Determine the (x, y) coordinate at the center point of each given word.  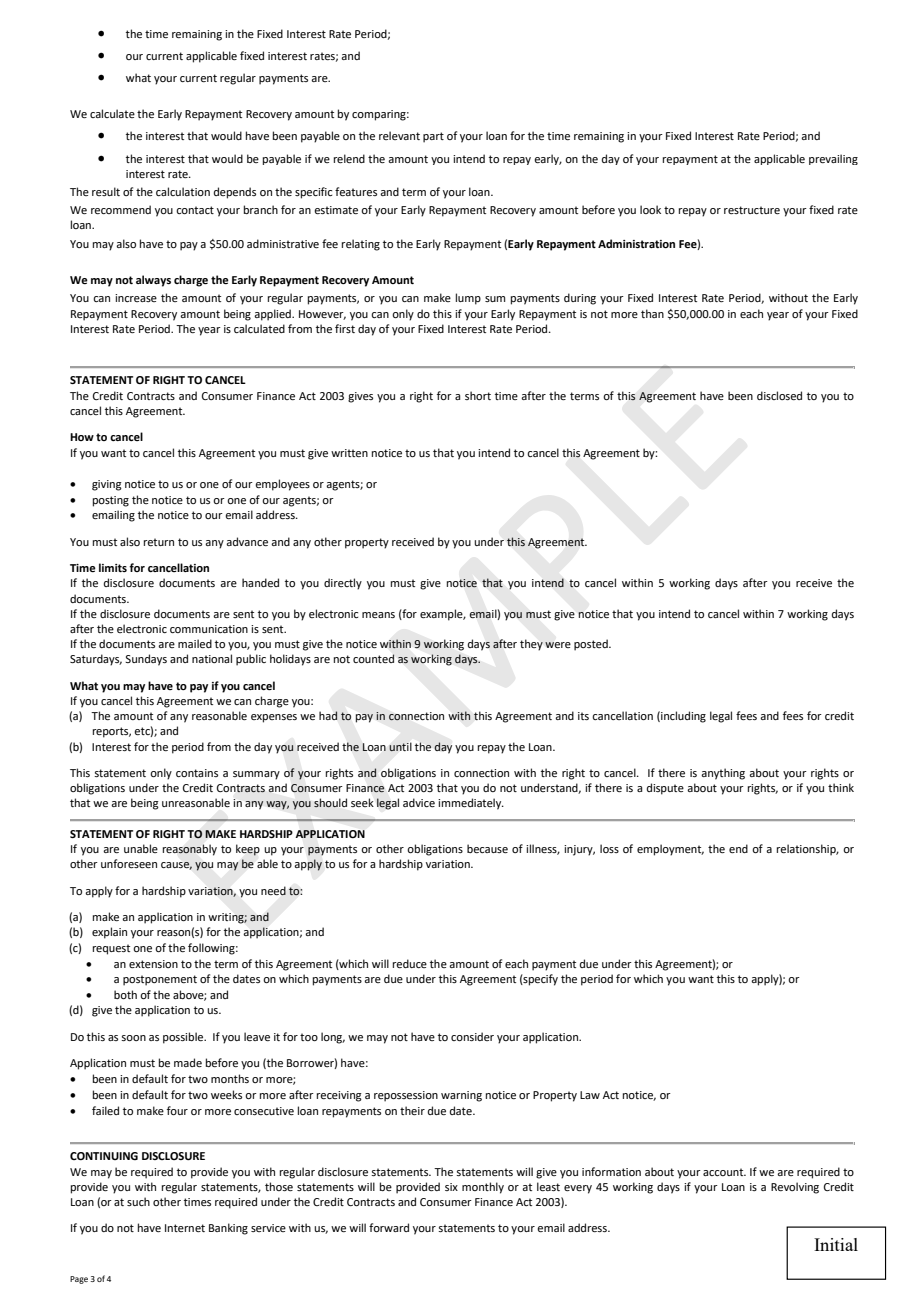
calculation (183, 191)
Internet (185, 1228)
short (478, 395)
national (212, 658)
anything (723, 774)
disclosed (779, 395)
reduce (410, 963)
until (400, 746)
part (433, 137)
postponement (160, 980)
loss (609, 848)
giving (107, 485)
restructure (752, 210)
